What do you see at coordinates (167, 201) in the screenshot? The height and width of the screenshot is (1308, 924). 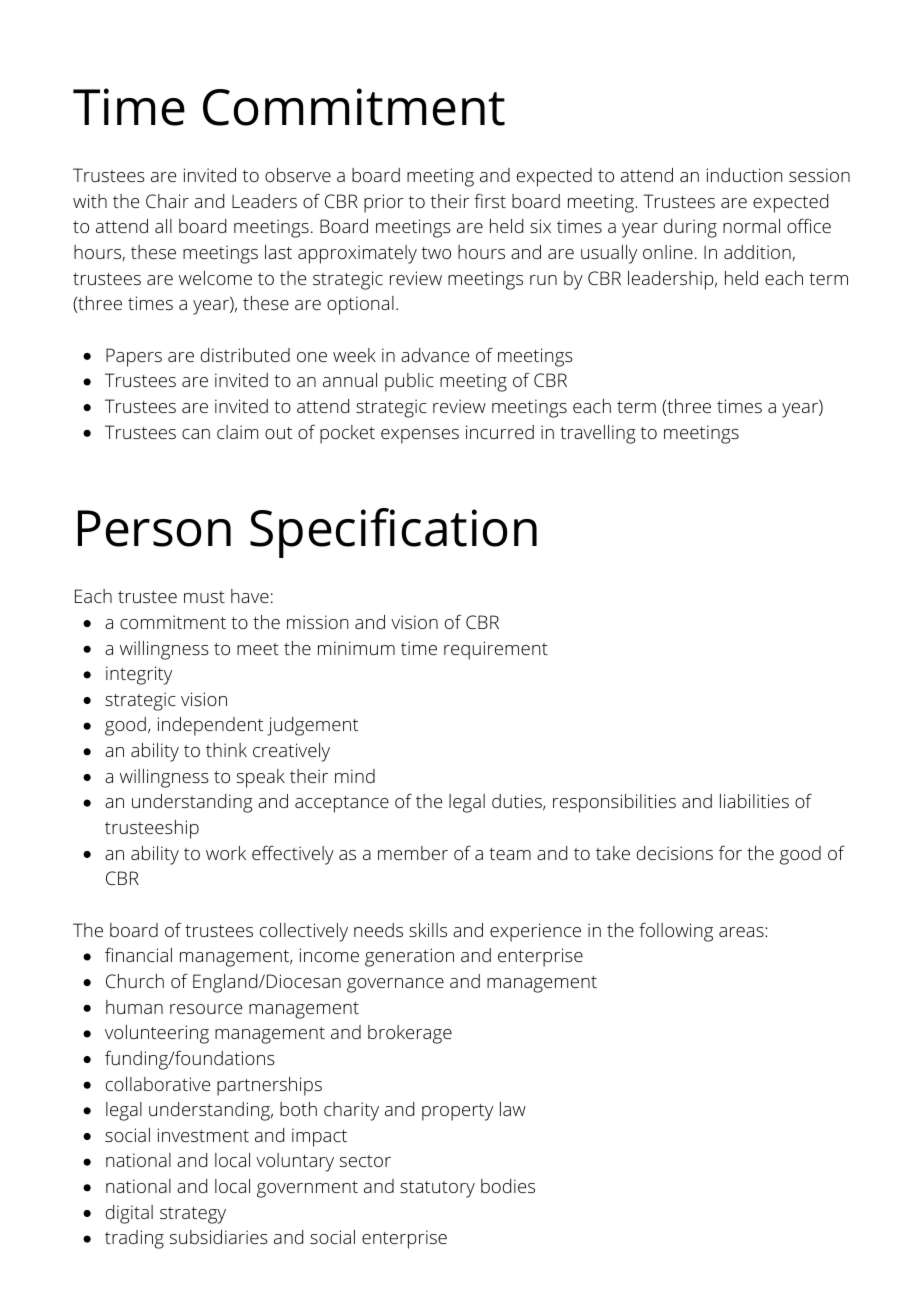 I see `Chair` at bounding box center [167, 201].
